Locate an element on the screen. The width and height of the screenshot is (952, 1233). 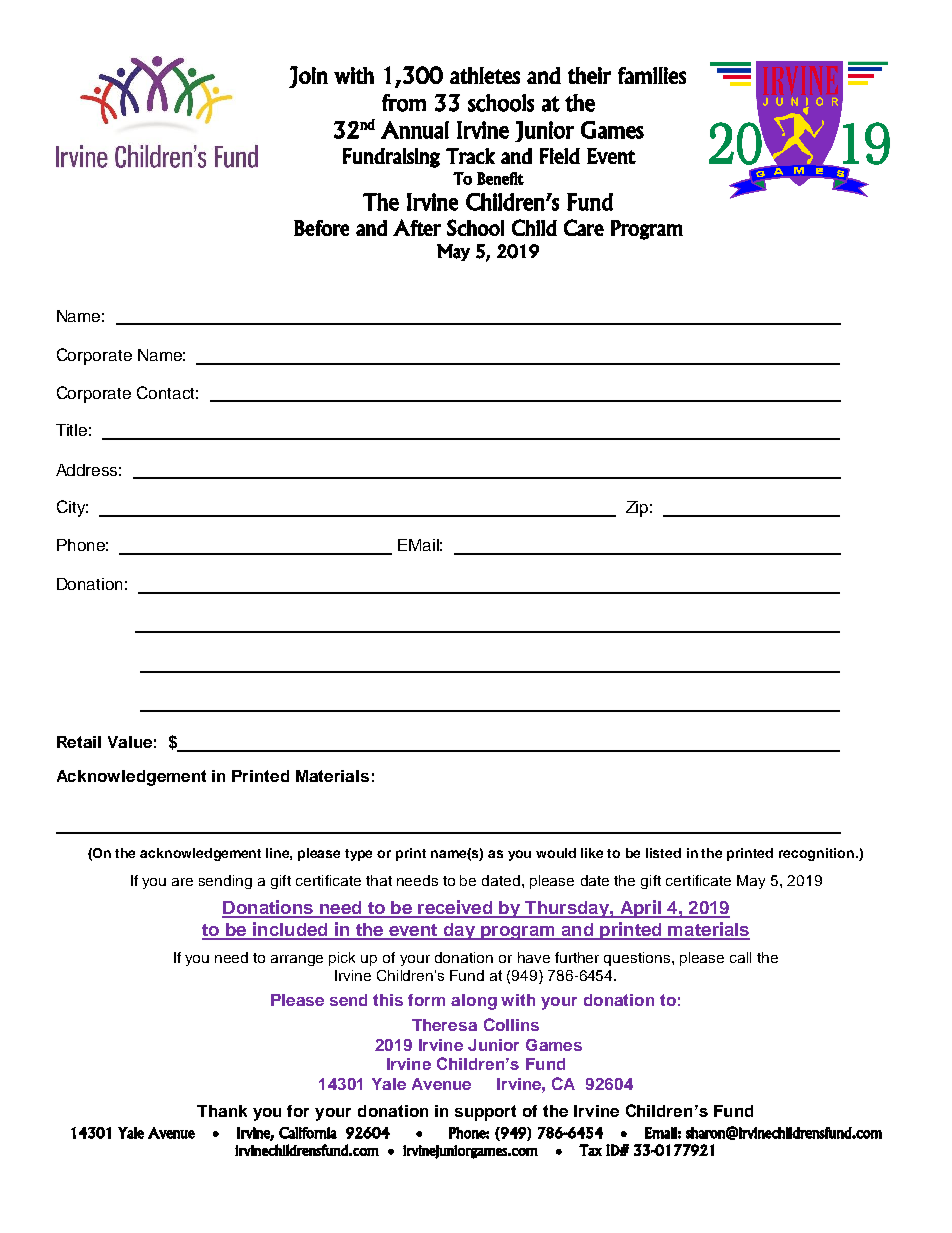
families is located at coordinates (652, 75).
